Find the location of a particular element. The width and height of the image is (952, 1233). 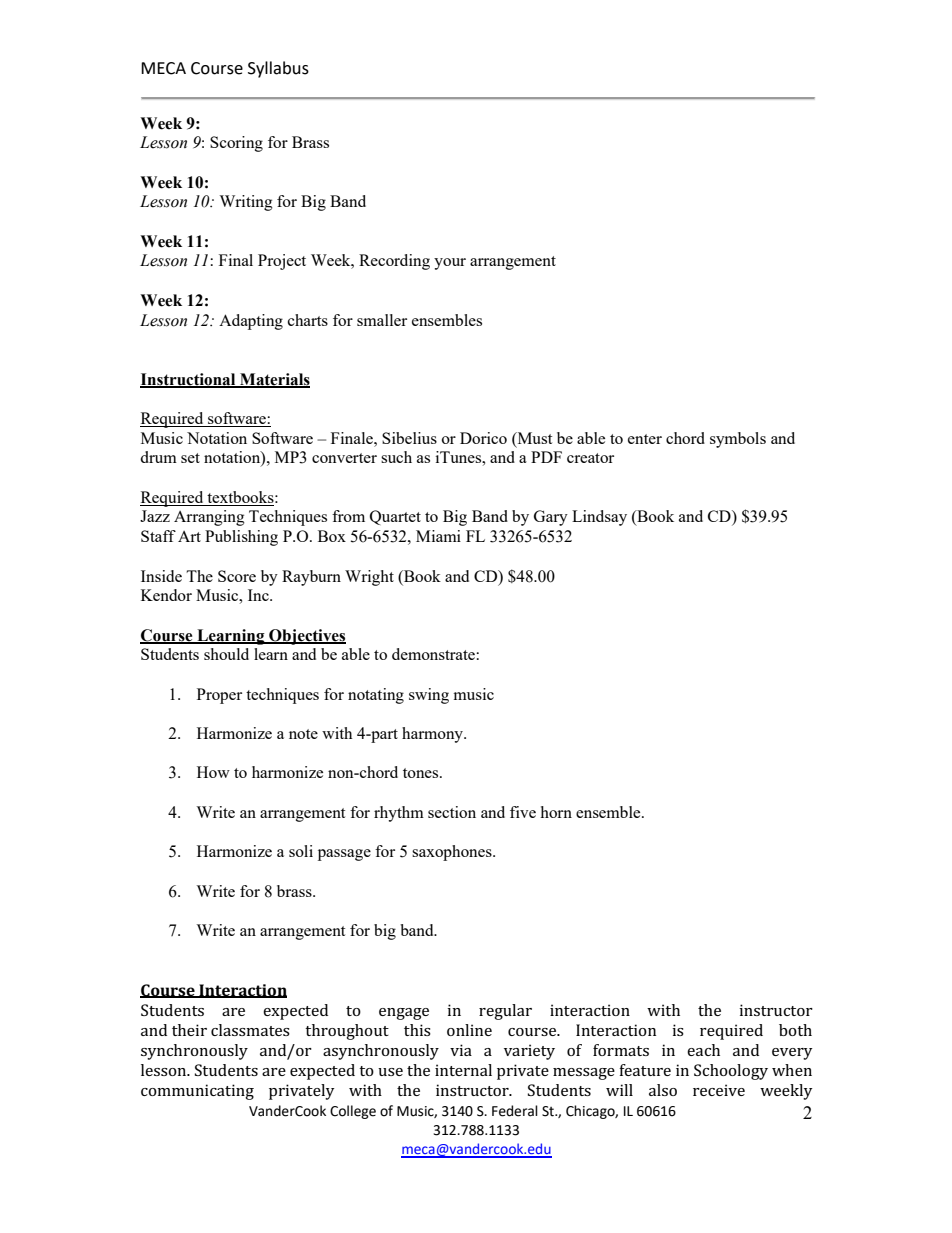

receive is located at coordinates (719, 1090).
